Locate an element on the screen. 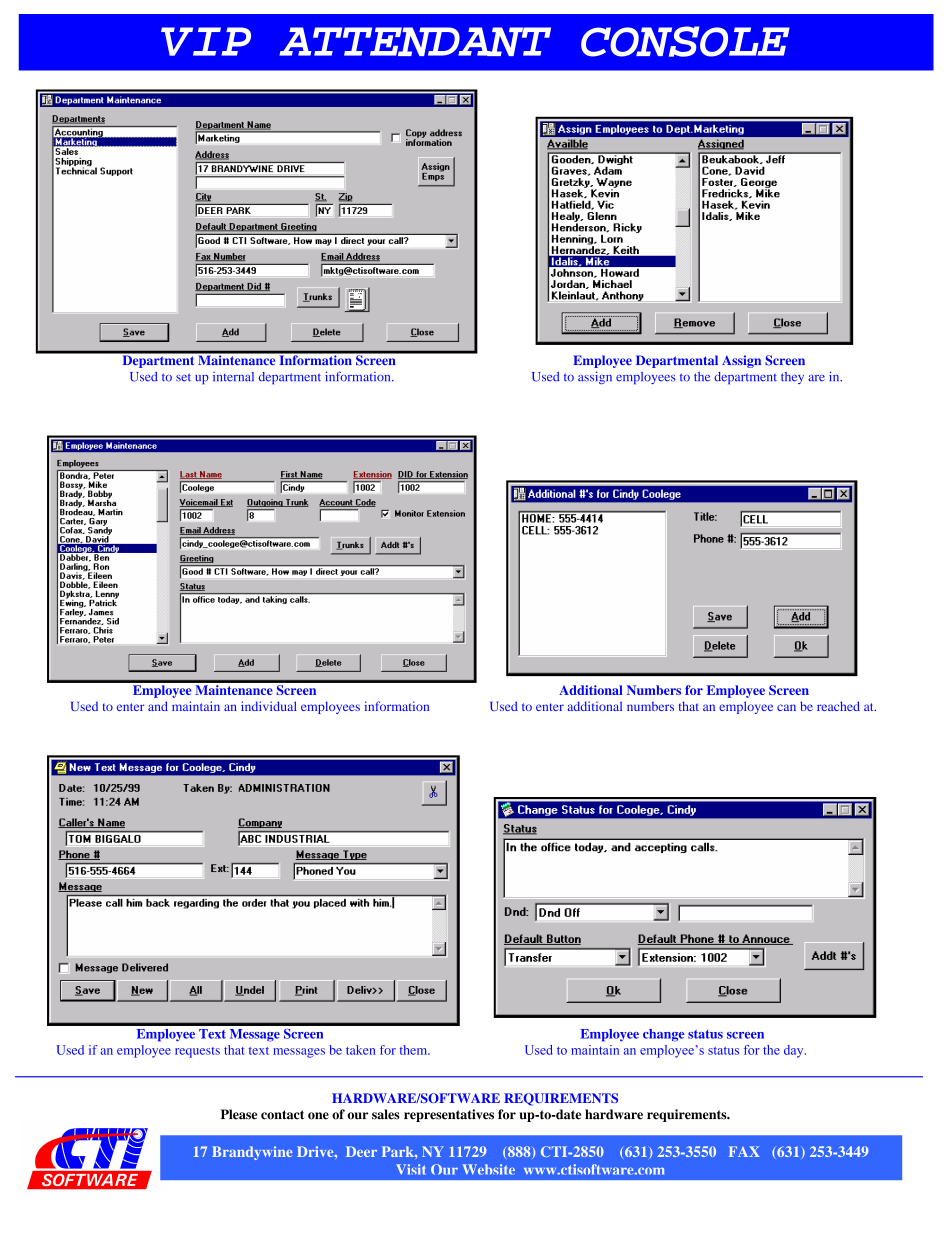 The image size is (952, 1233). reached is located at coordinates (838, 706).
